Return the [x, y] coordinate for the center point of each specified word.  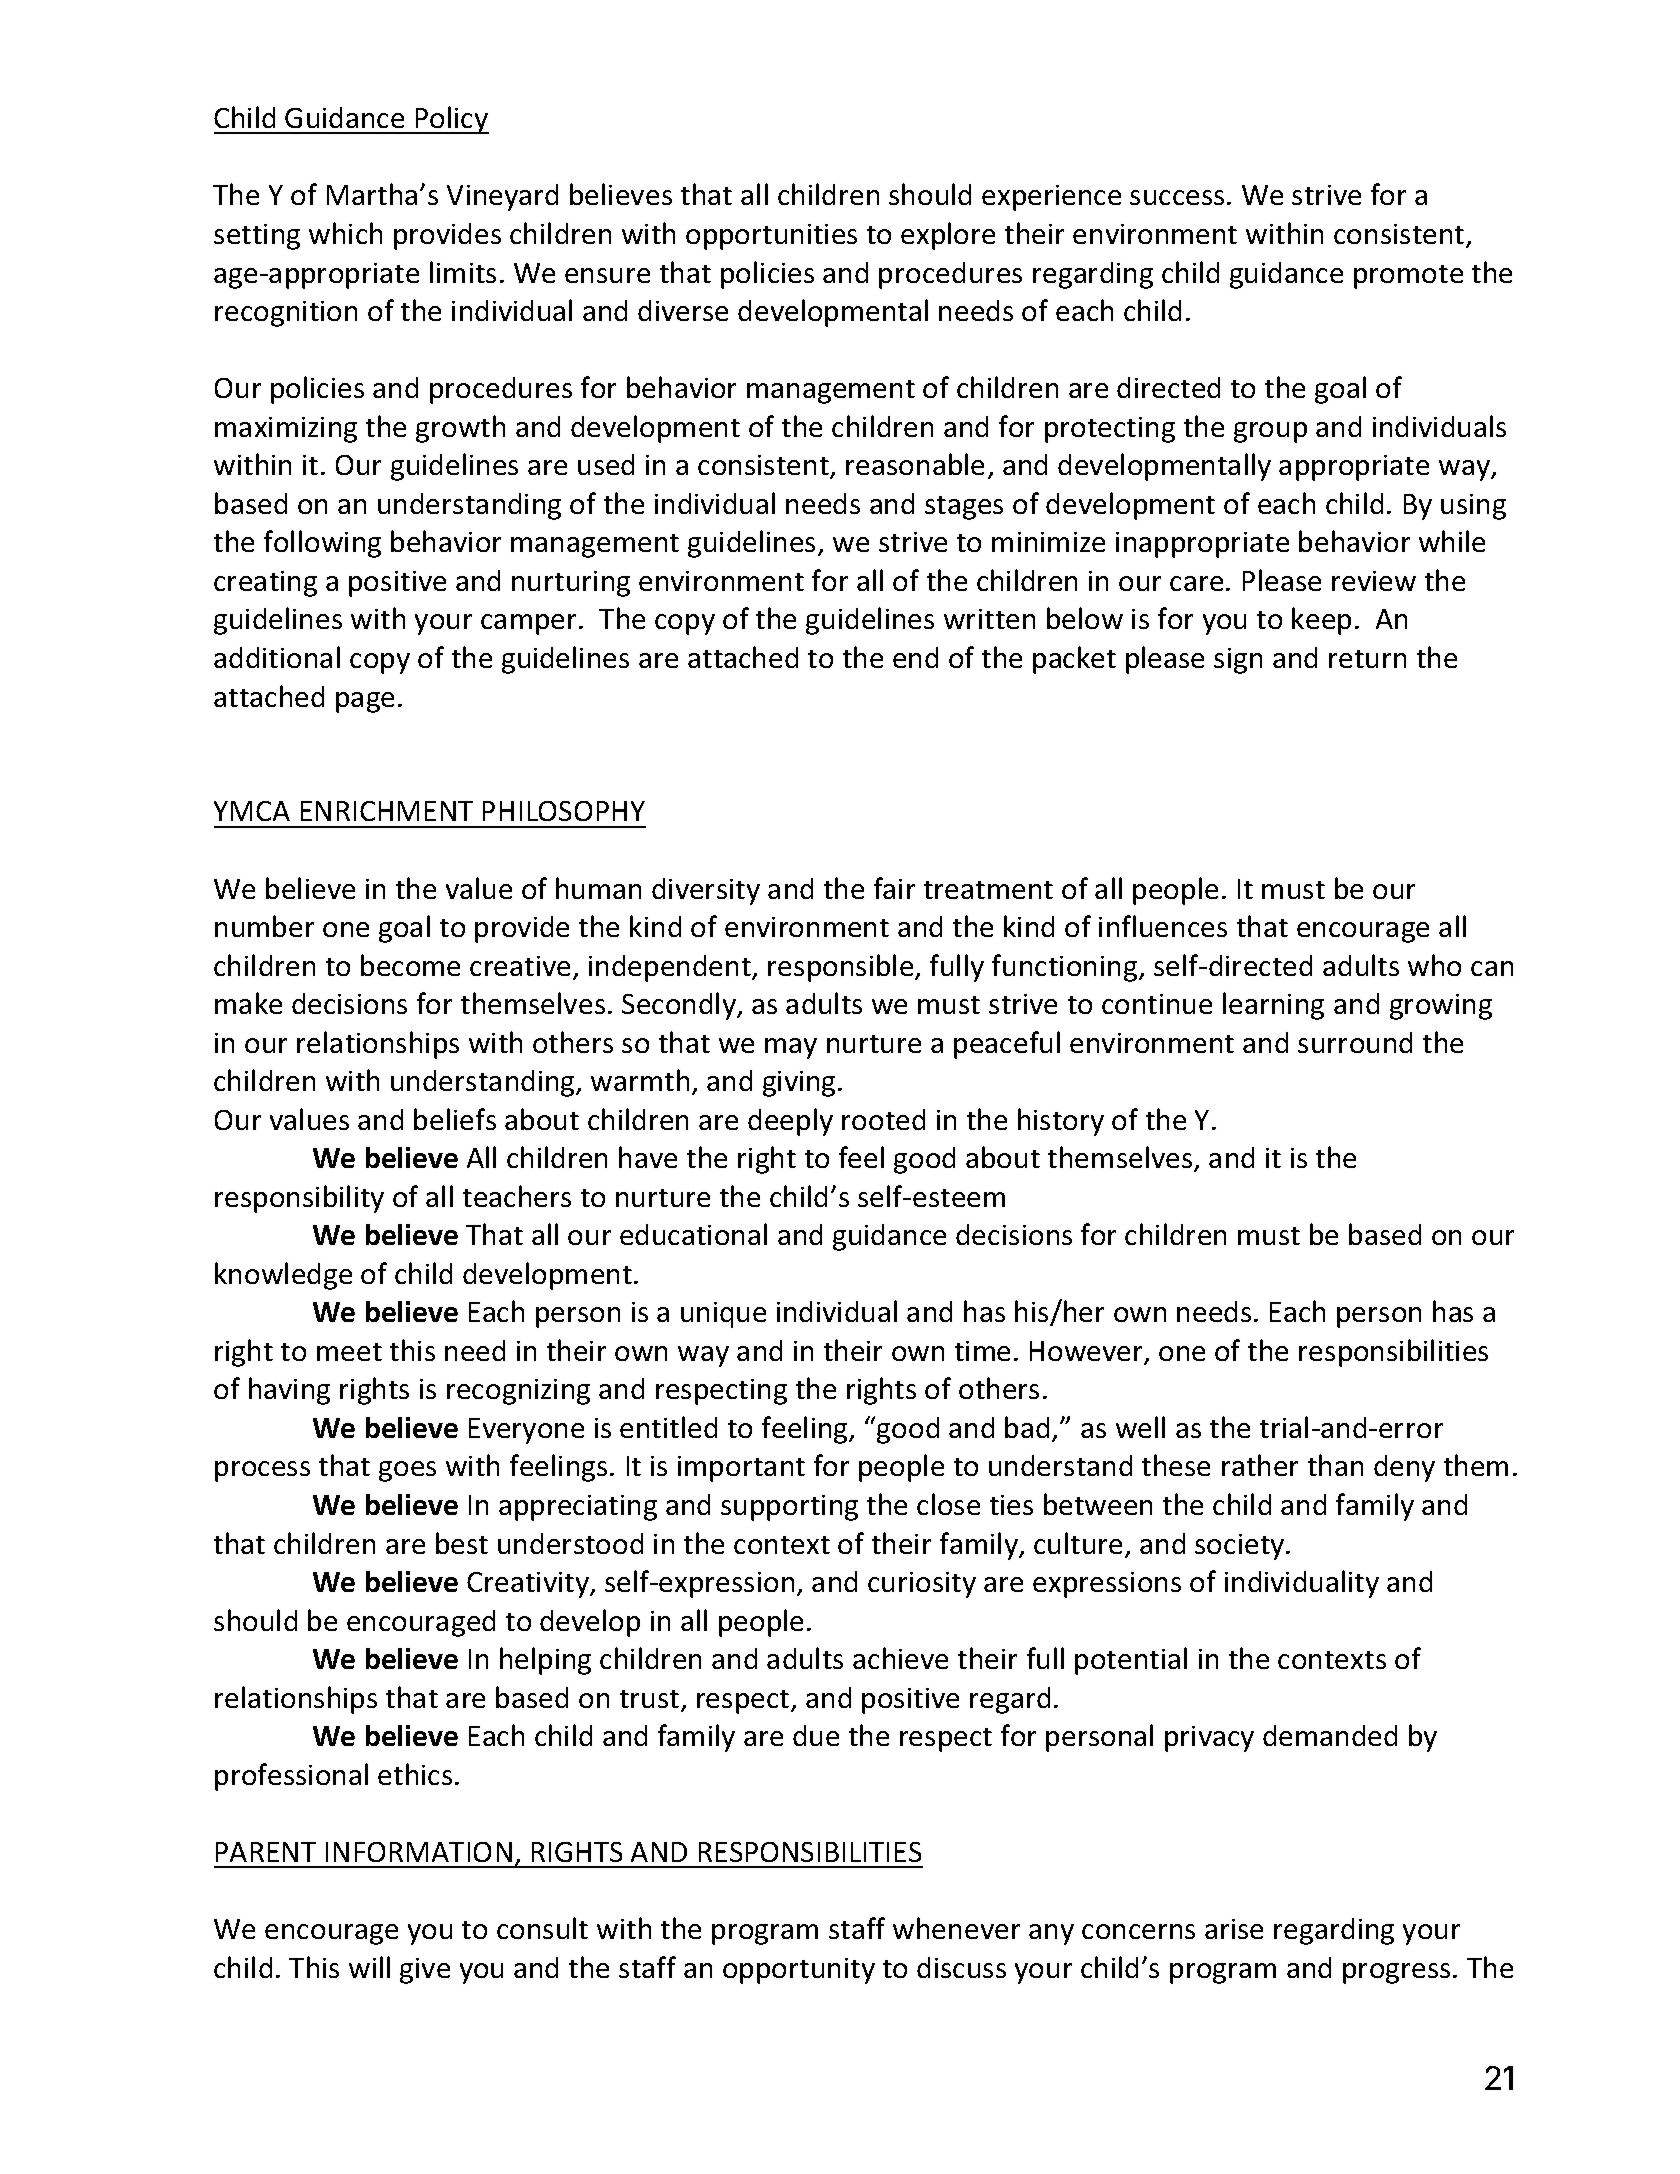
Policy [451, 120]
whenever [956, 1928]
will [369, 1967]
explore [948, 236]
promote [1408, 277]
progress [1396, 1973]
